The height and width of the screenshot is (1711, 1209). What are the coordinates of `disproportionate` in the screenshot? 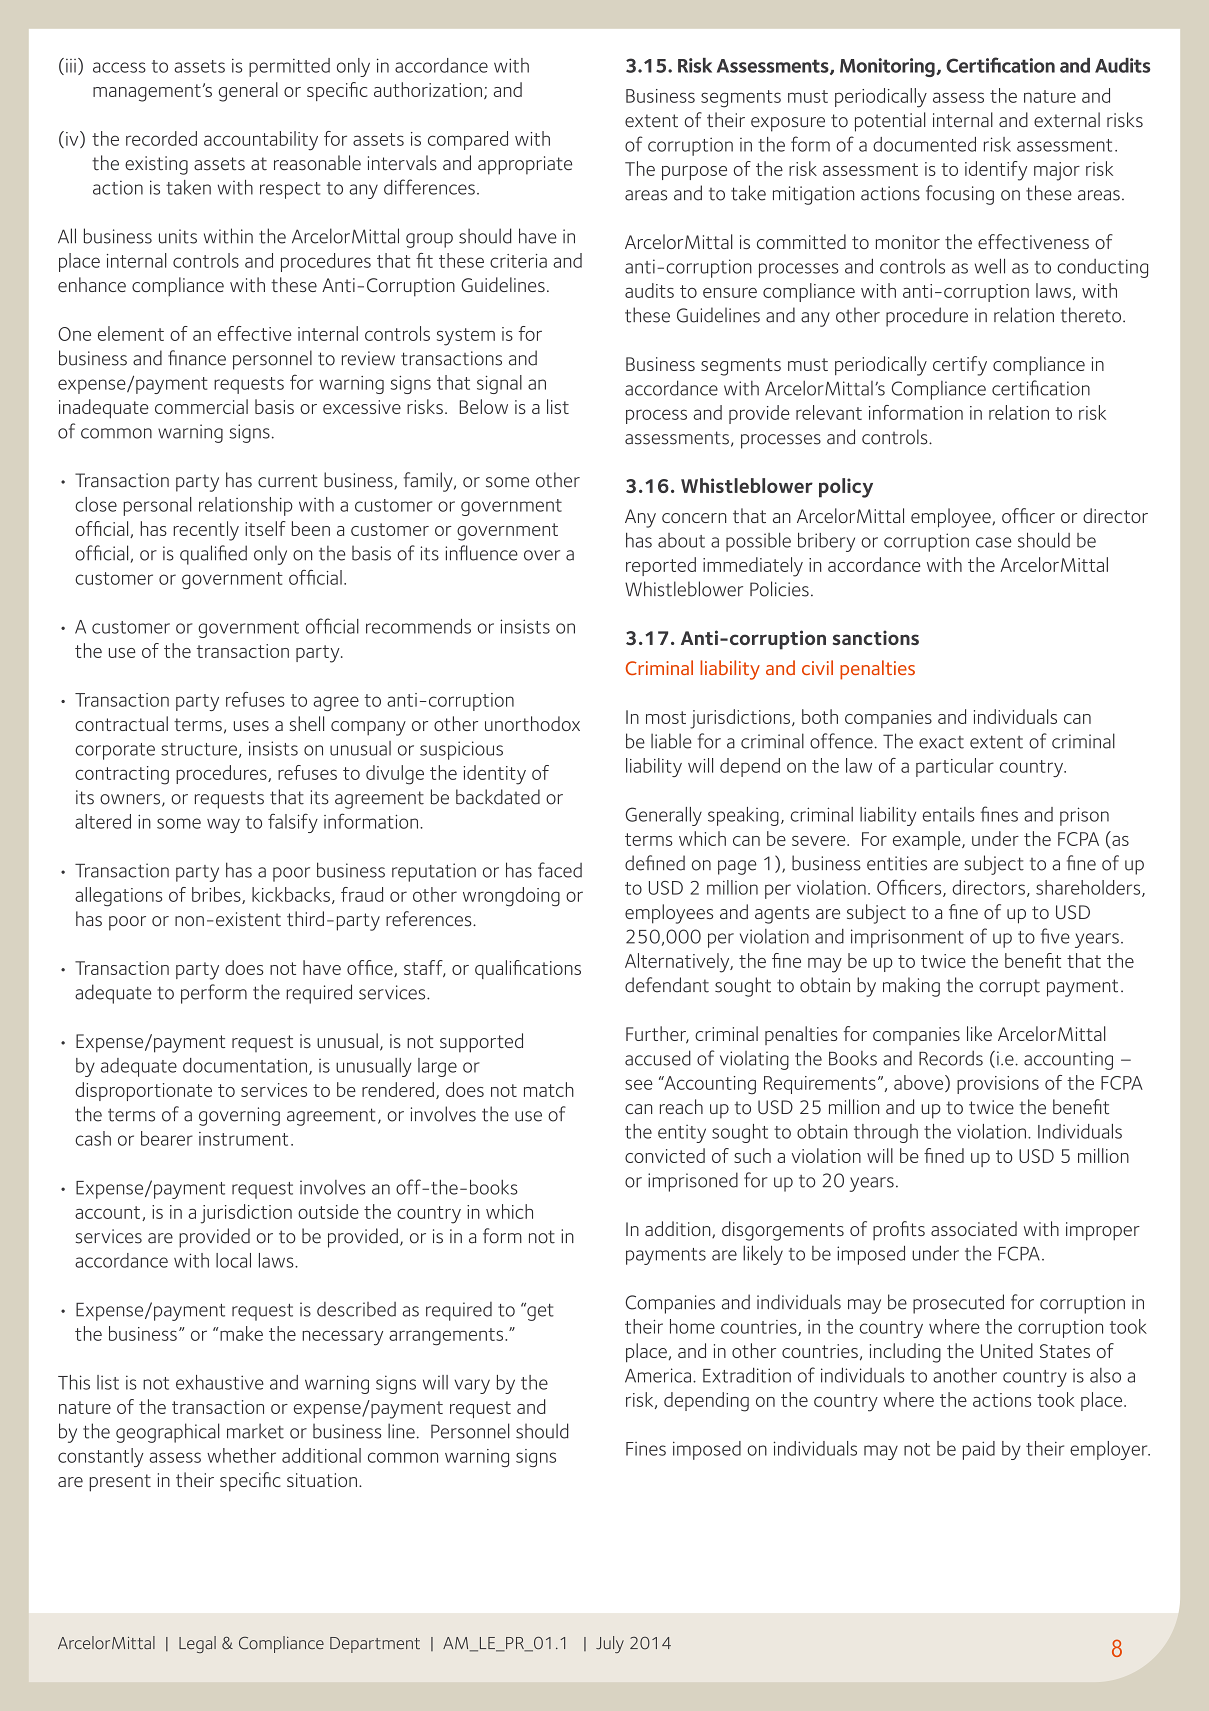 It's located at (143, 1091).
